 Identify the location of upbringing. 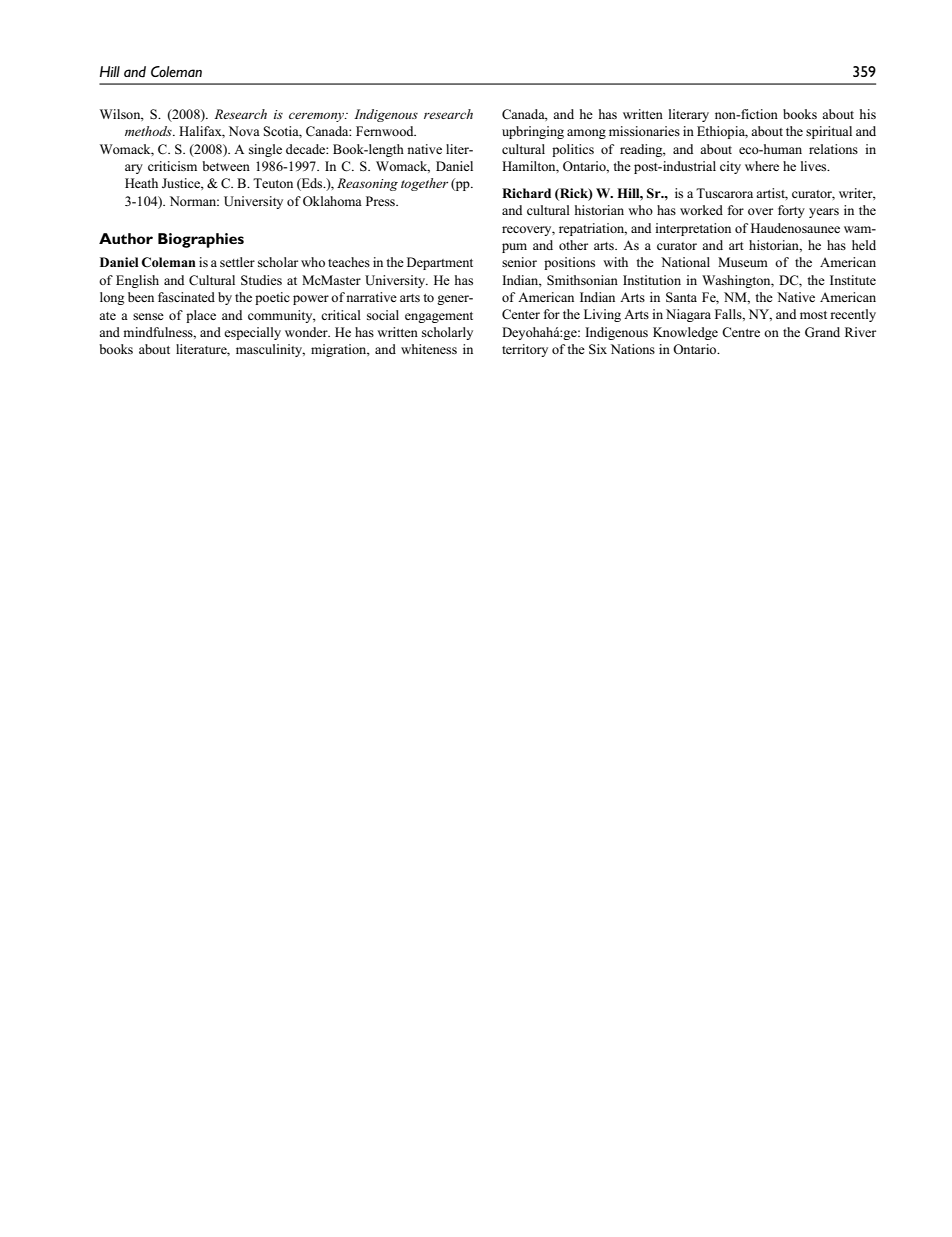
(533, 132).
